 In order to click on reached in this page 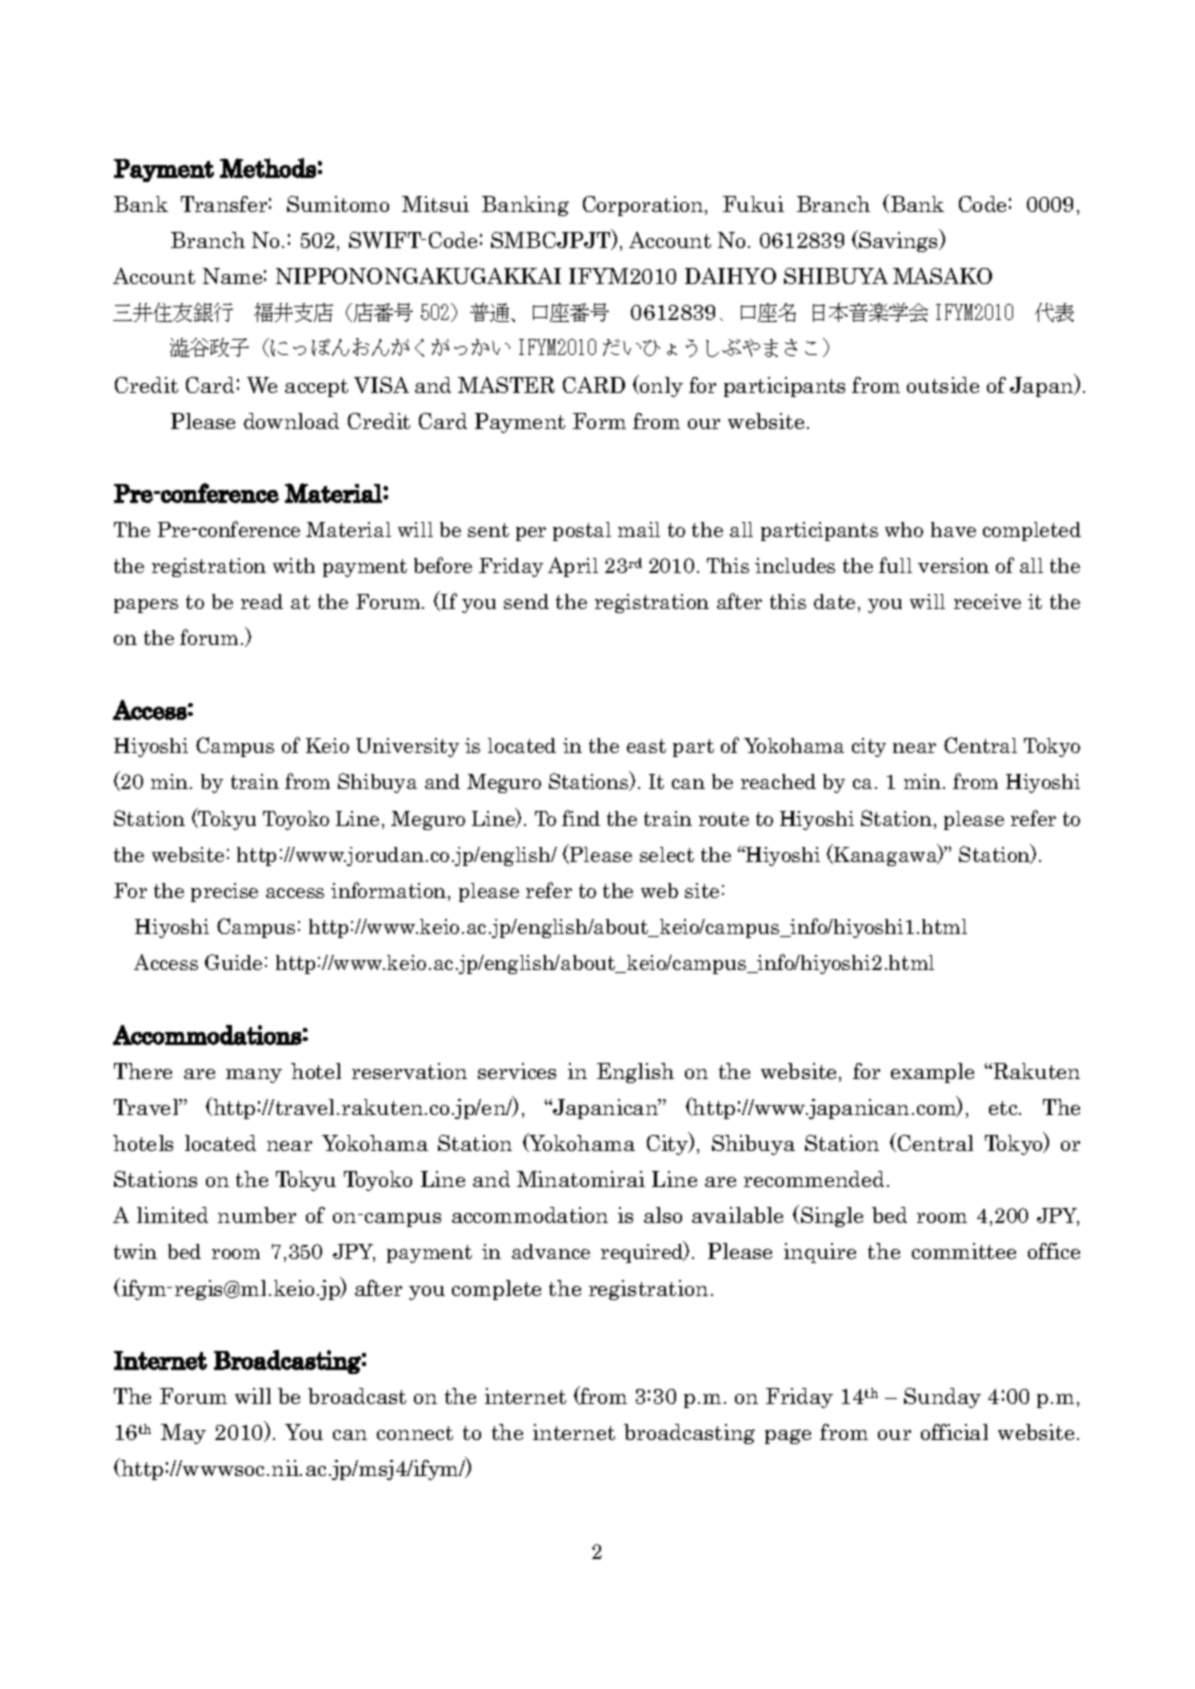, I will do `click(778, 781)`.
